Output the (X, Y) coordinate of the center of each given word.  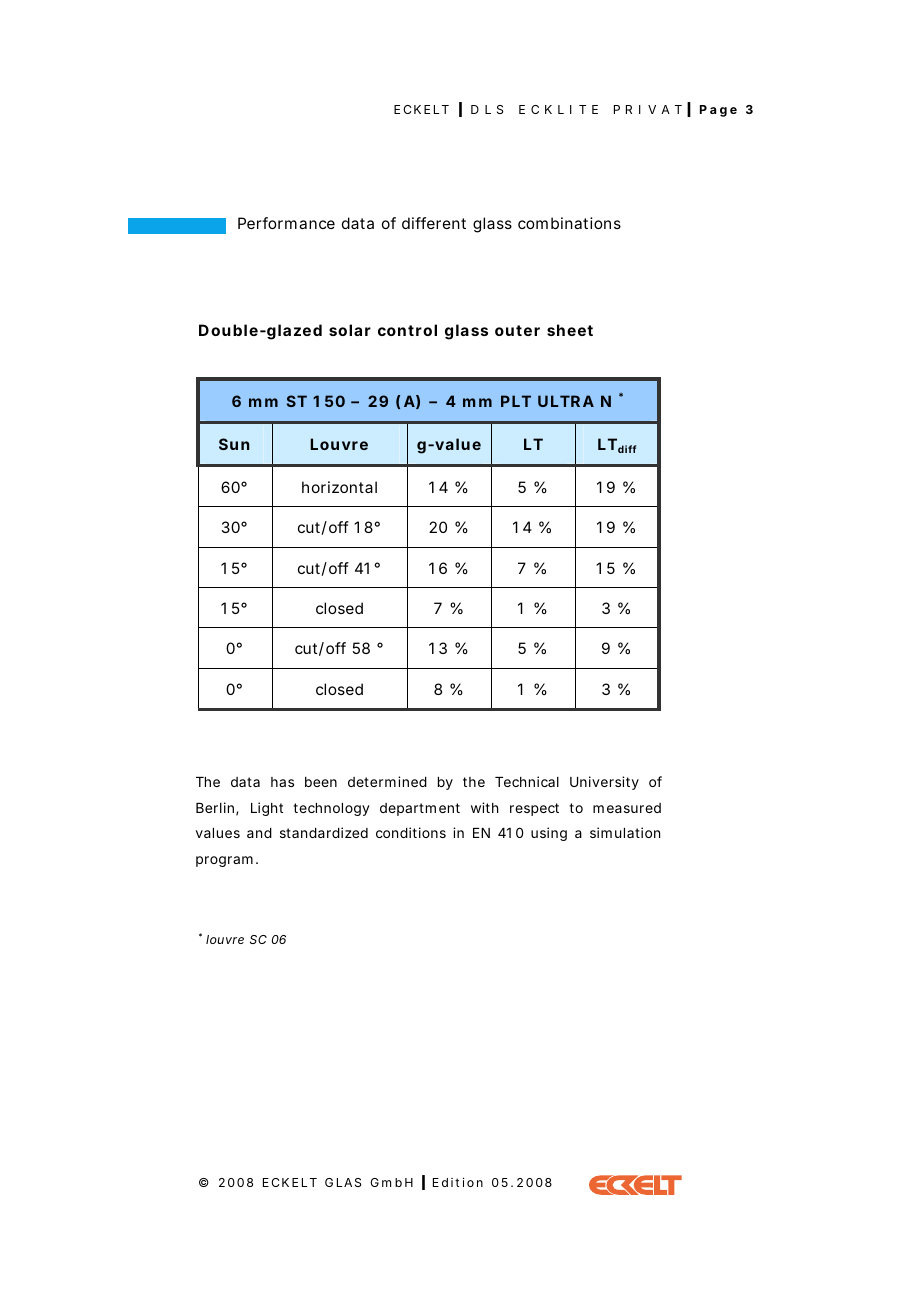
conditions (411, 832)
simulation (625, 832)
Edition (458, 1182)
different (434, 223)
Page (718, 111)
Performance (286, 223)
